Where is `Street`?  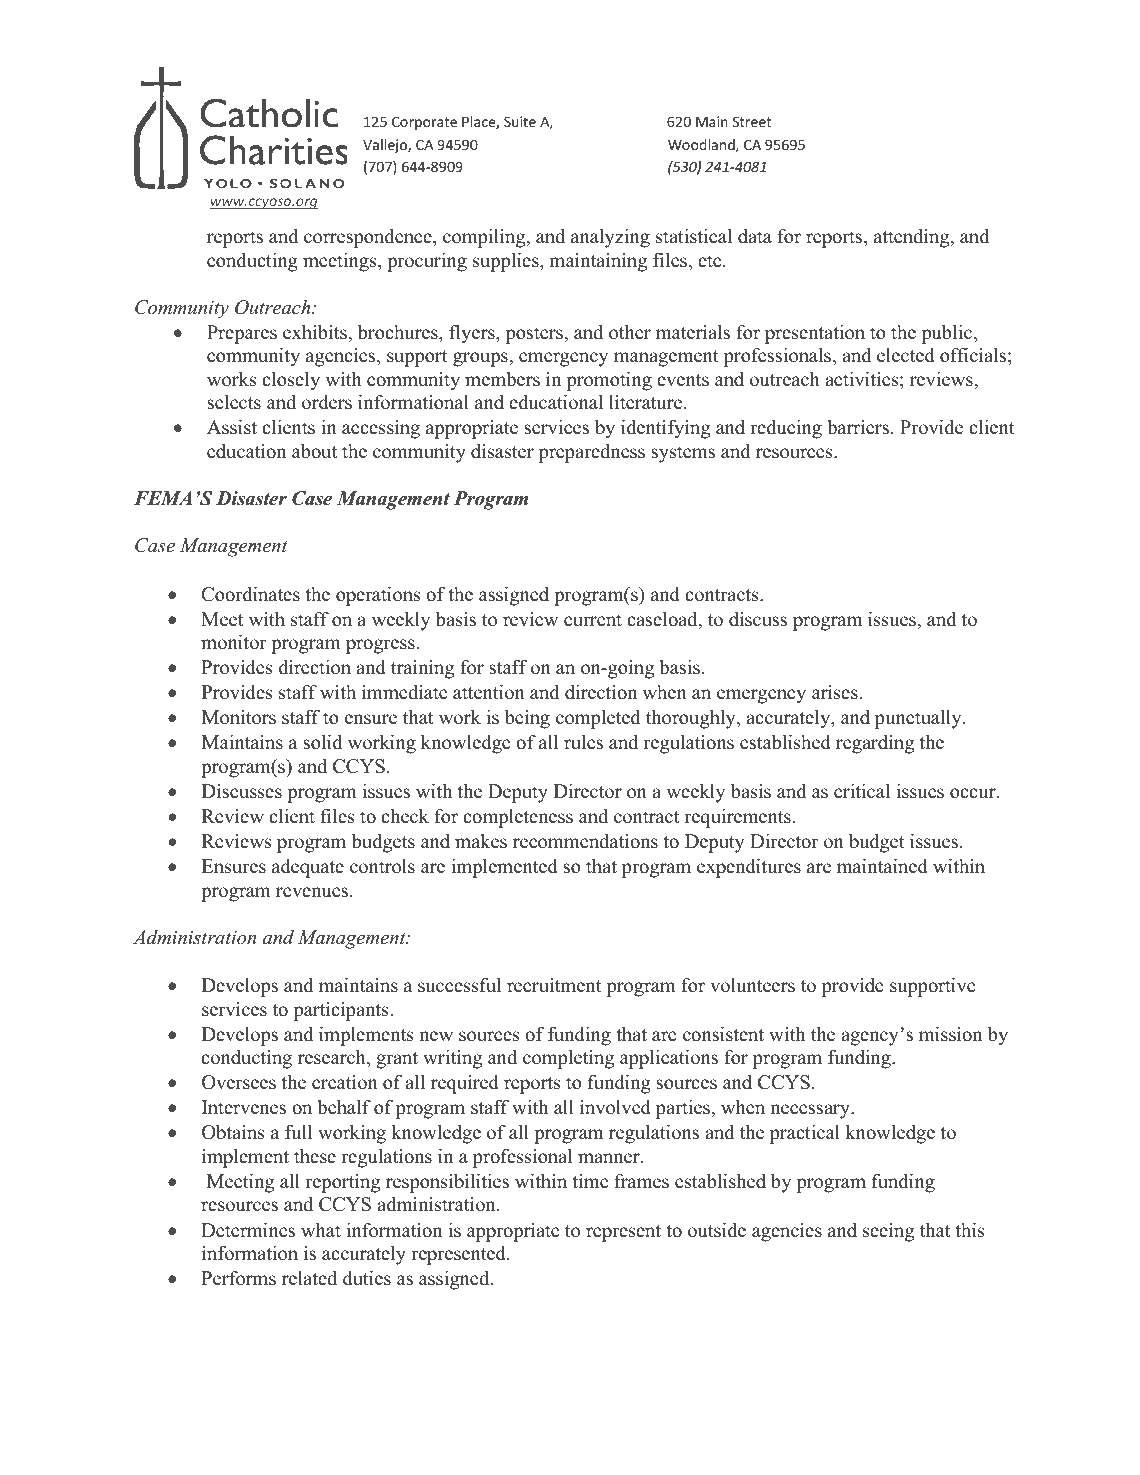
Street is located at coordinates (752, 121).
